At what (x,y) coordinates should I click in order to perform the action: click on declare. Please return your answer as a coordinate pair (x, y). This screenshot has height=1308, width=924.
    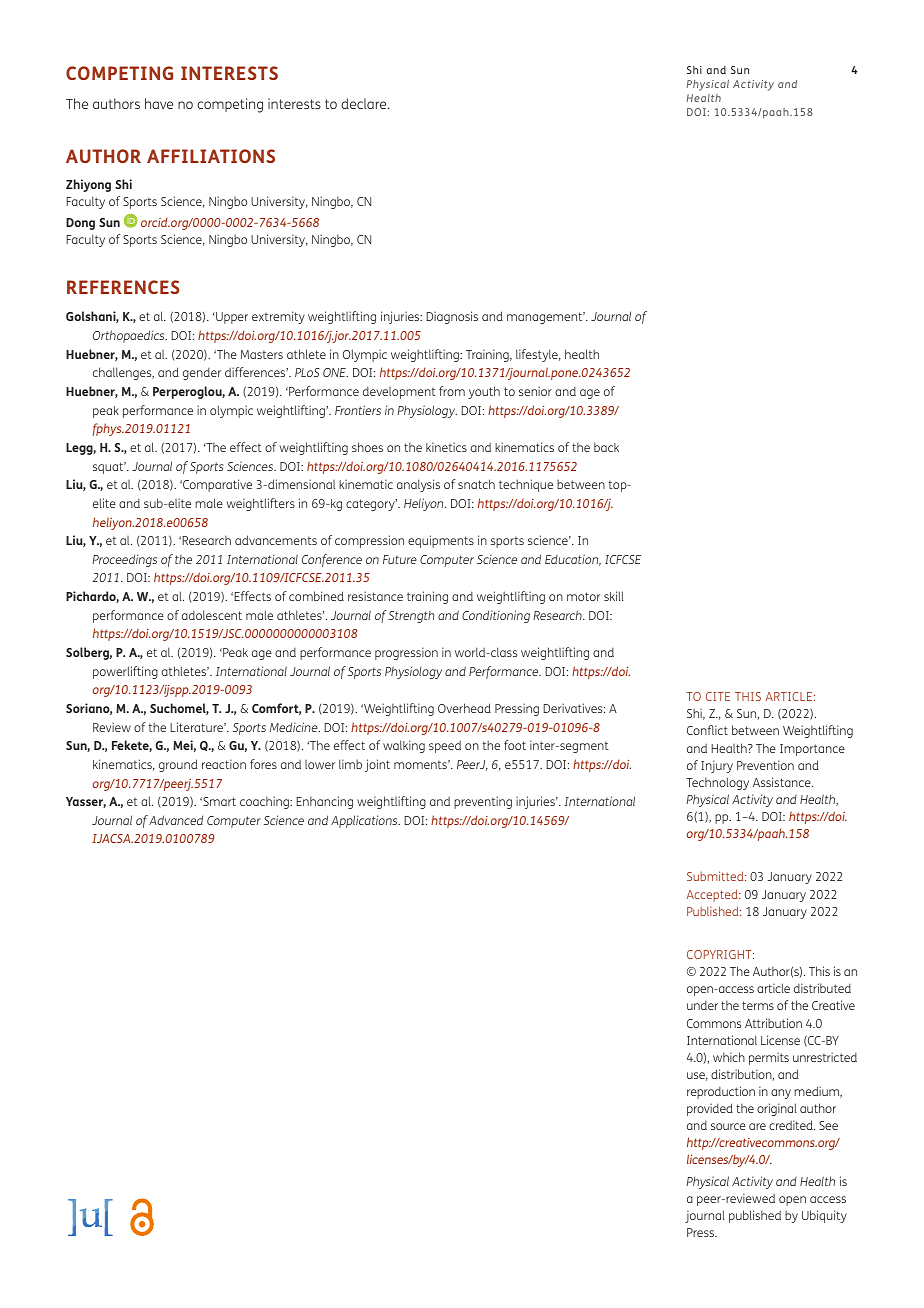
    Looking at the image, I should click on (365, 103).
